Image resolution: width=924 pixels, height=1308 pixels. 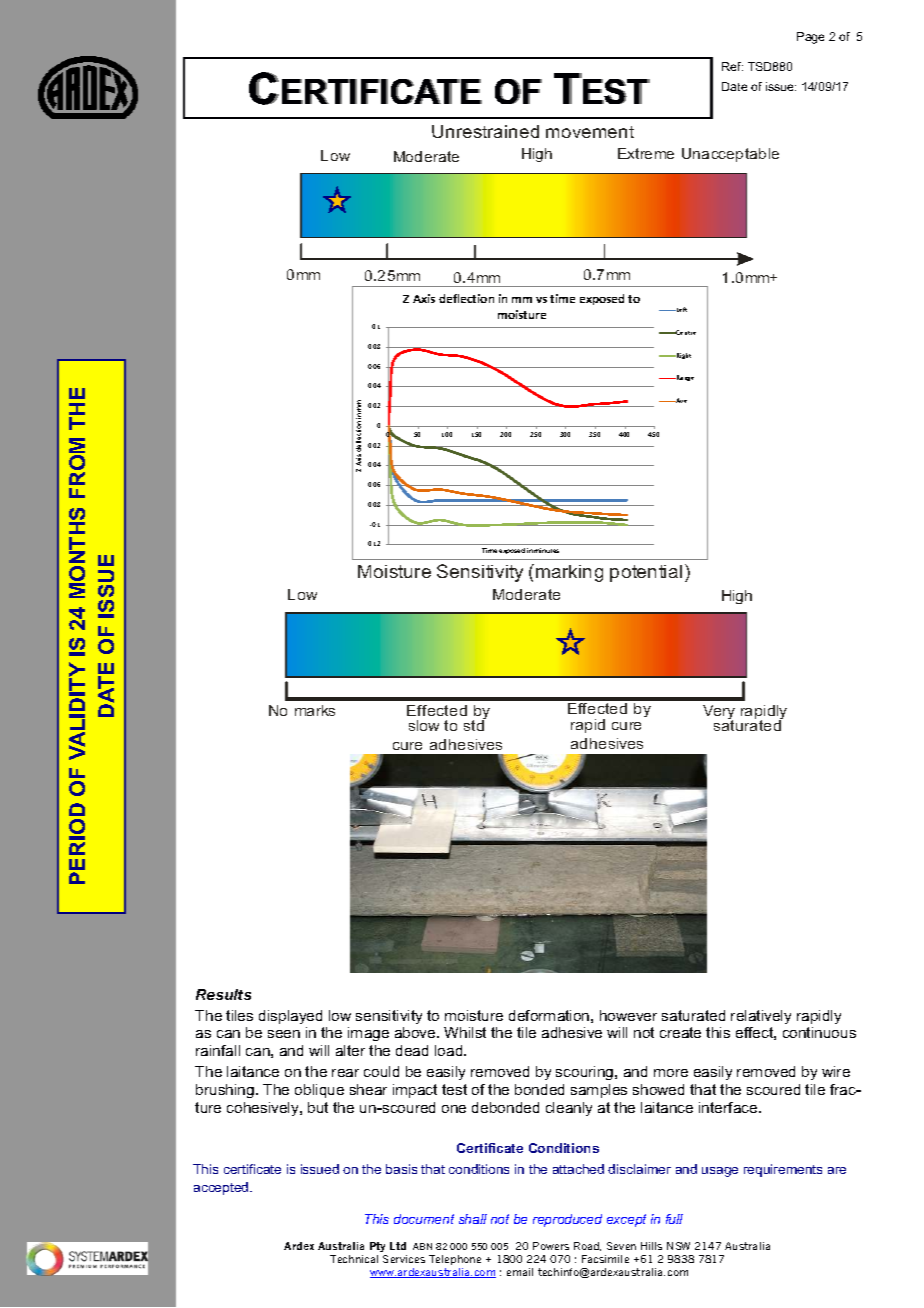 What do you see at coordinates (551, 1246) in the page?
I see `Powers` at bounding box center [551, 1246].
